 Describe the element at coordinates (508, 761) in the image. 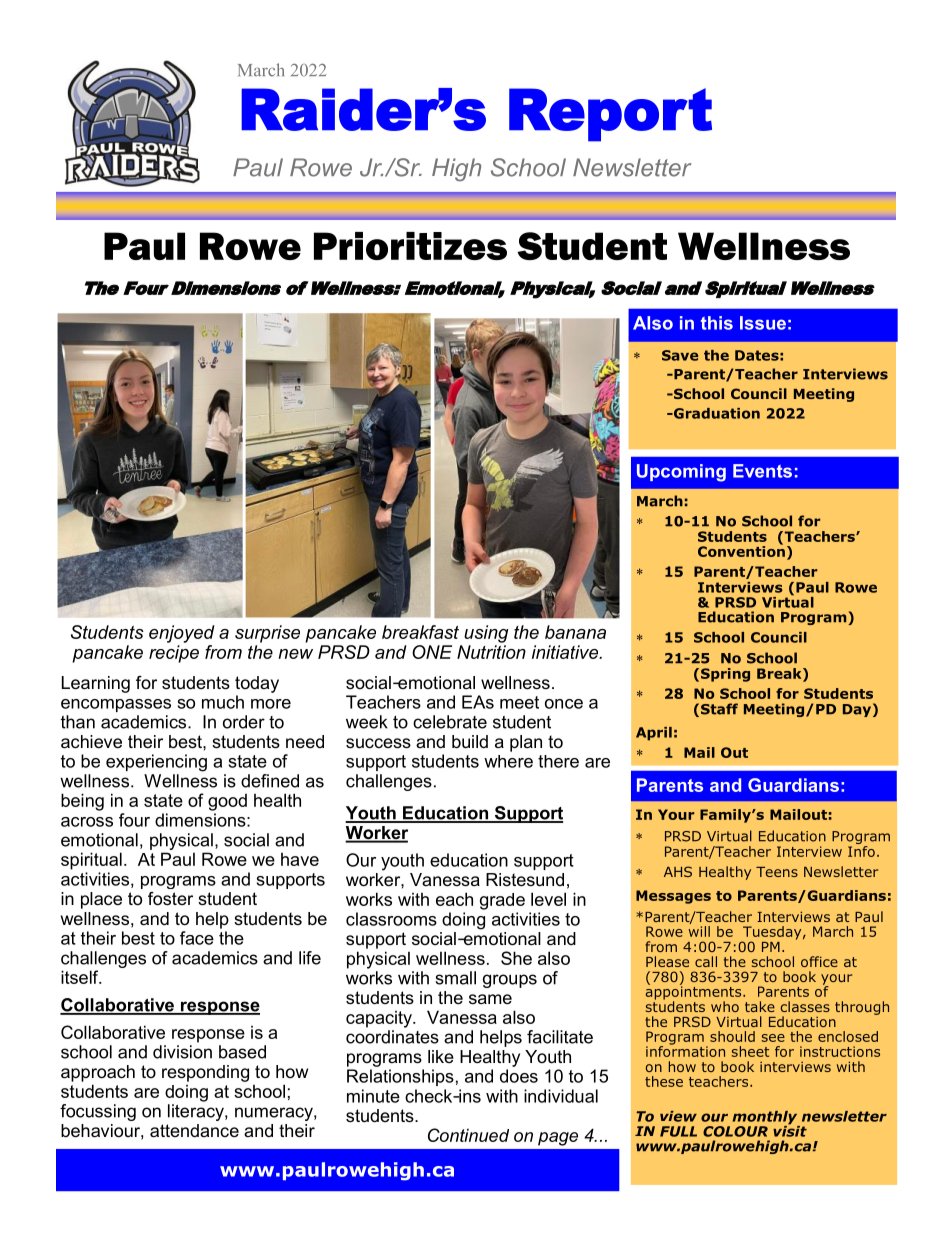

I see `where` at that location.
